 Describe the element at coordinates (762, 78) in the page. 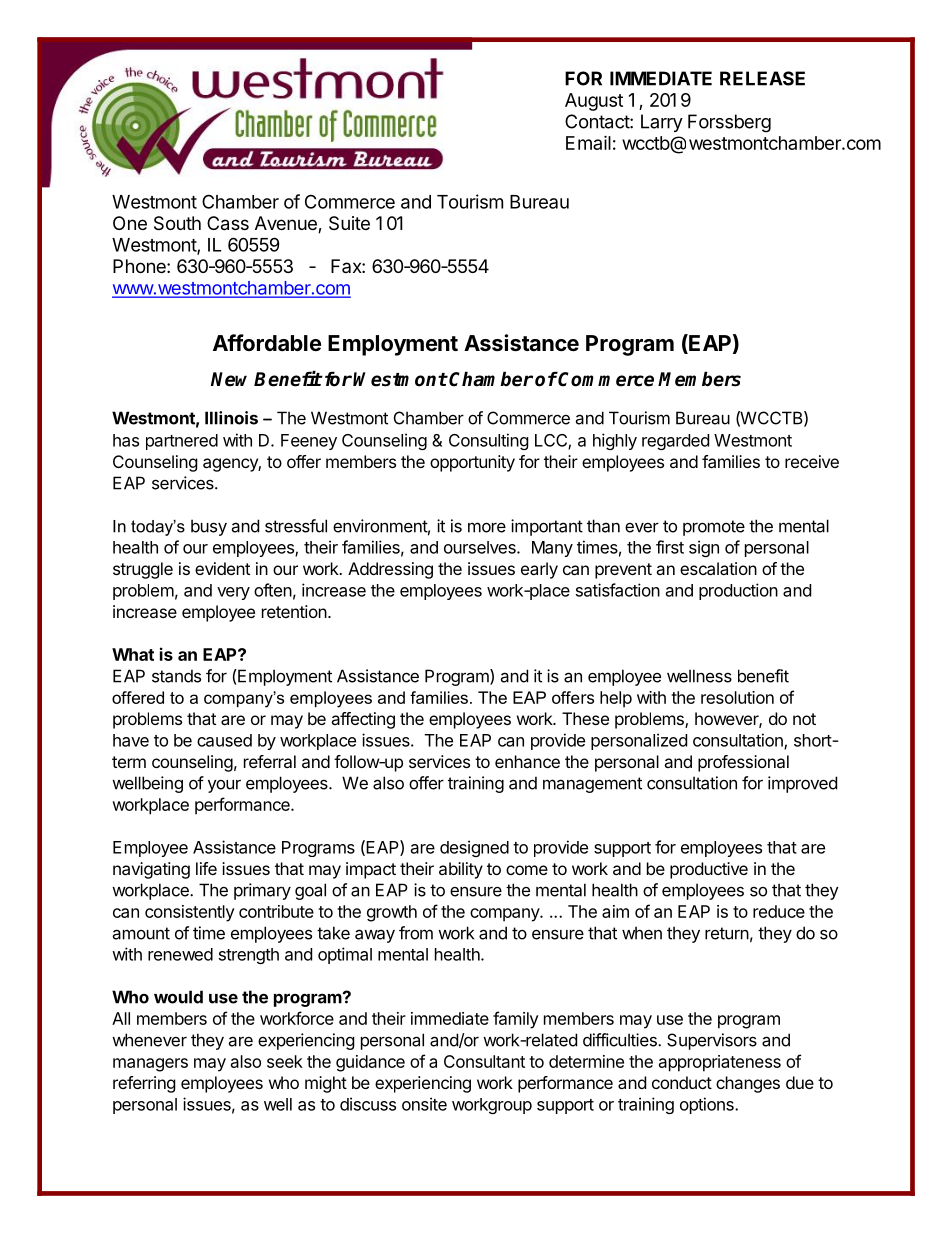

I see `RELEASE` at that location.
